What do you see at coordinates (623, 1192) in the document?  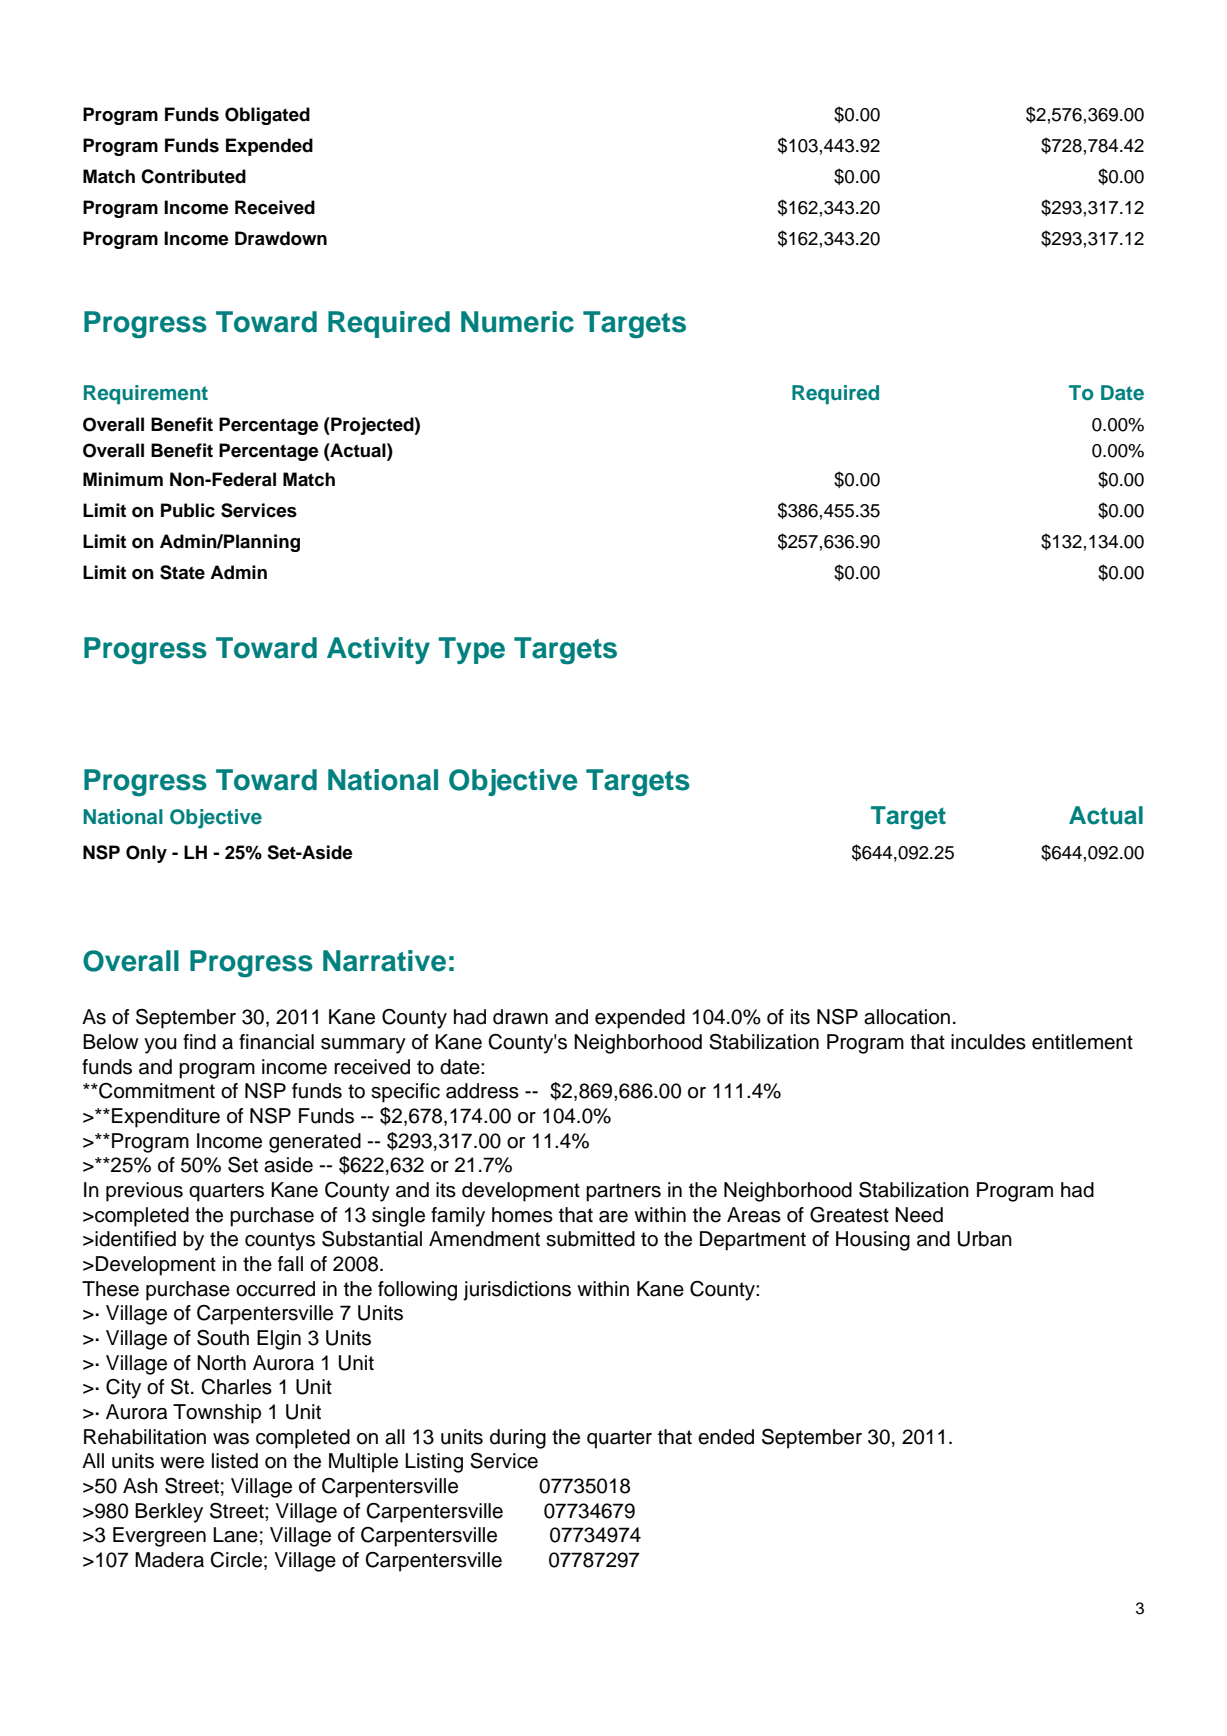 I see `partners` at bounding box center [623, 1192].
